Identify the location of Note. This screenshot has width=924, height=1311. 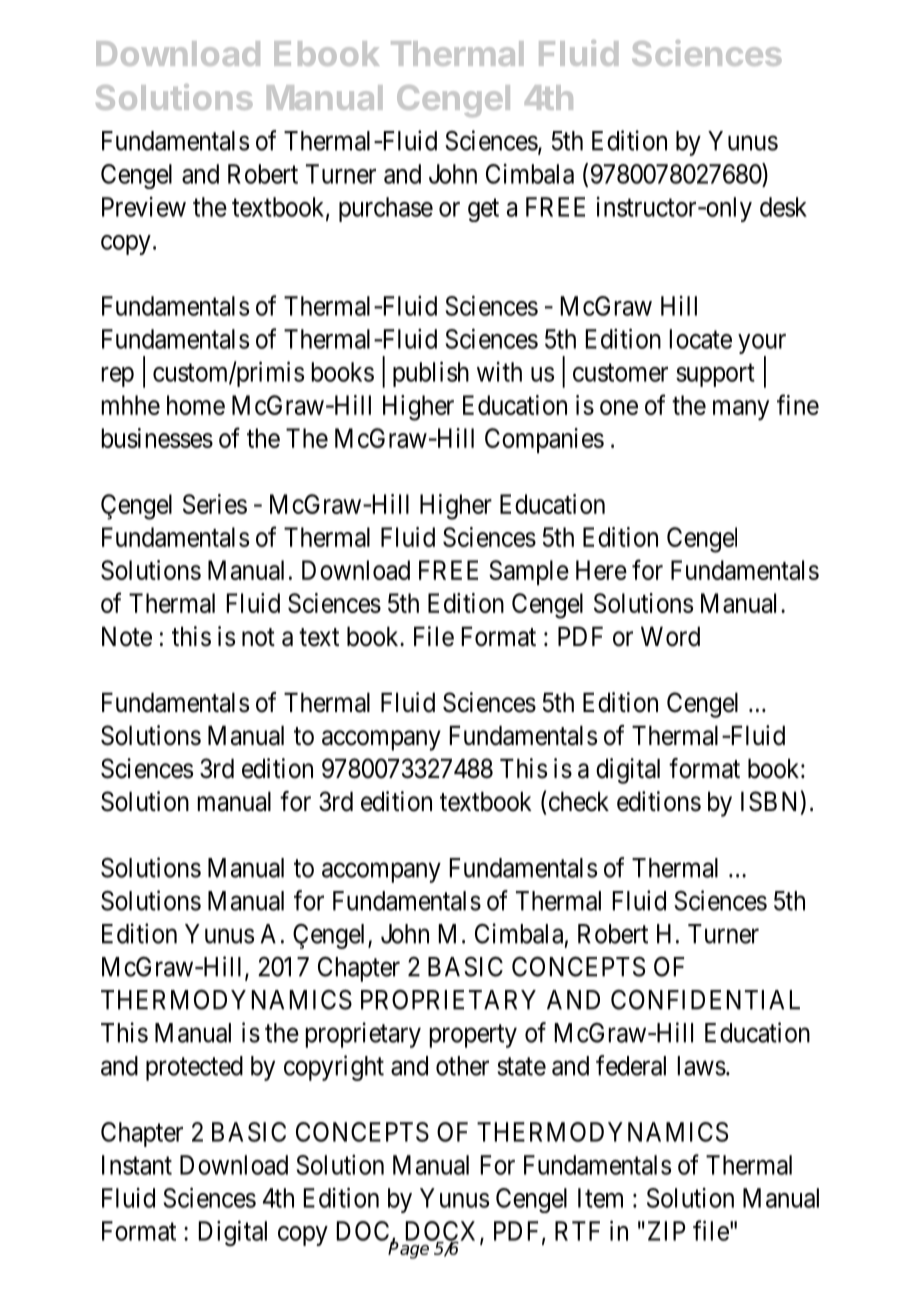
(127, 636).
